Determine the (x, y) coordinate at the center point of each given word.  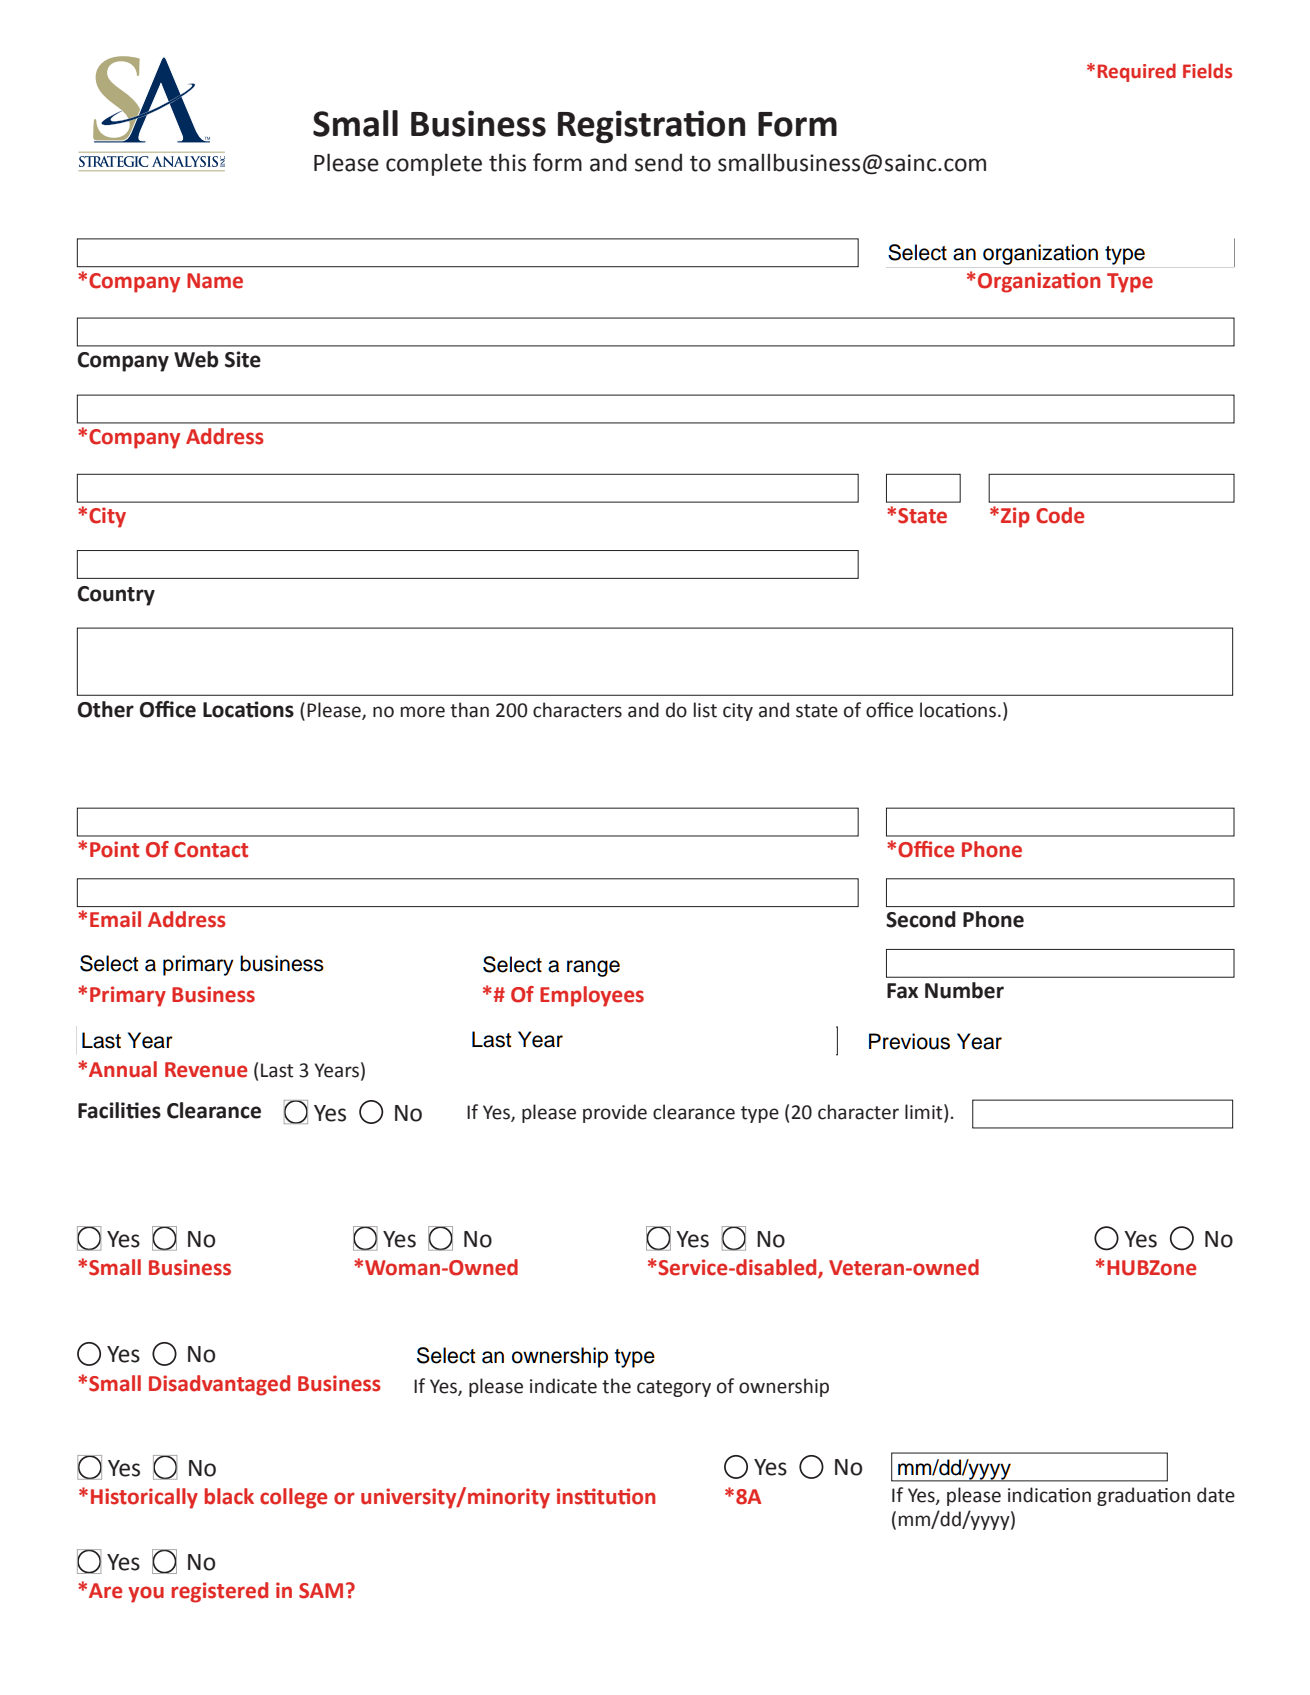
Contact (211, 850)
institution (606, 1496)
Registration (651, 127)
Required (1137, 72)
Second (921, 919)
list (705, 710)
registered (220, 1592)
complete (434, 164)
